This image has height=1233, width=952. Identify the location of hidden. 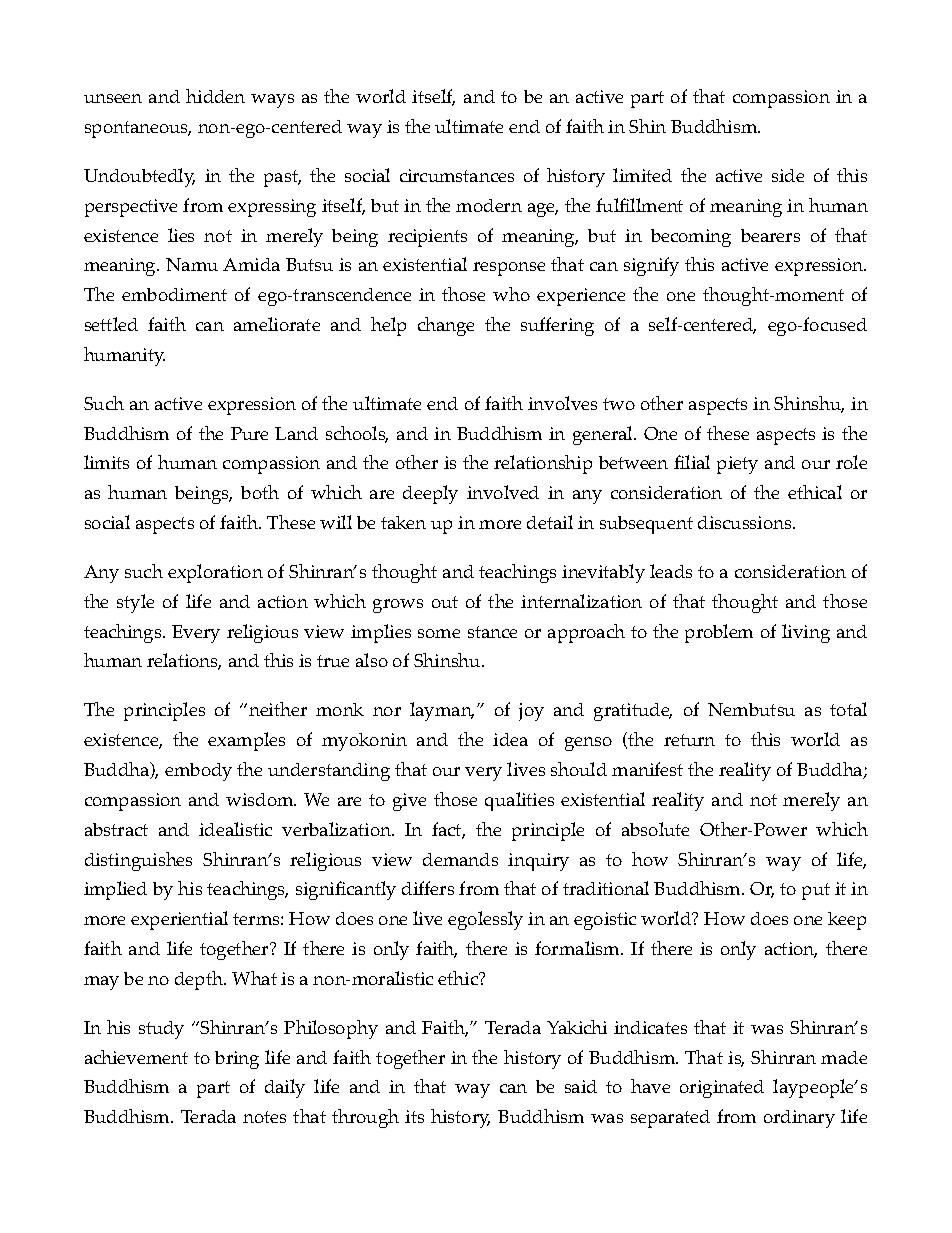
(215, 96).
